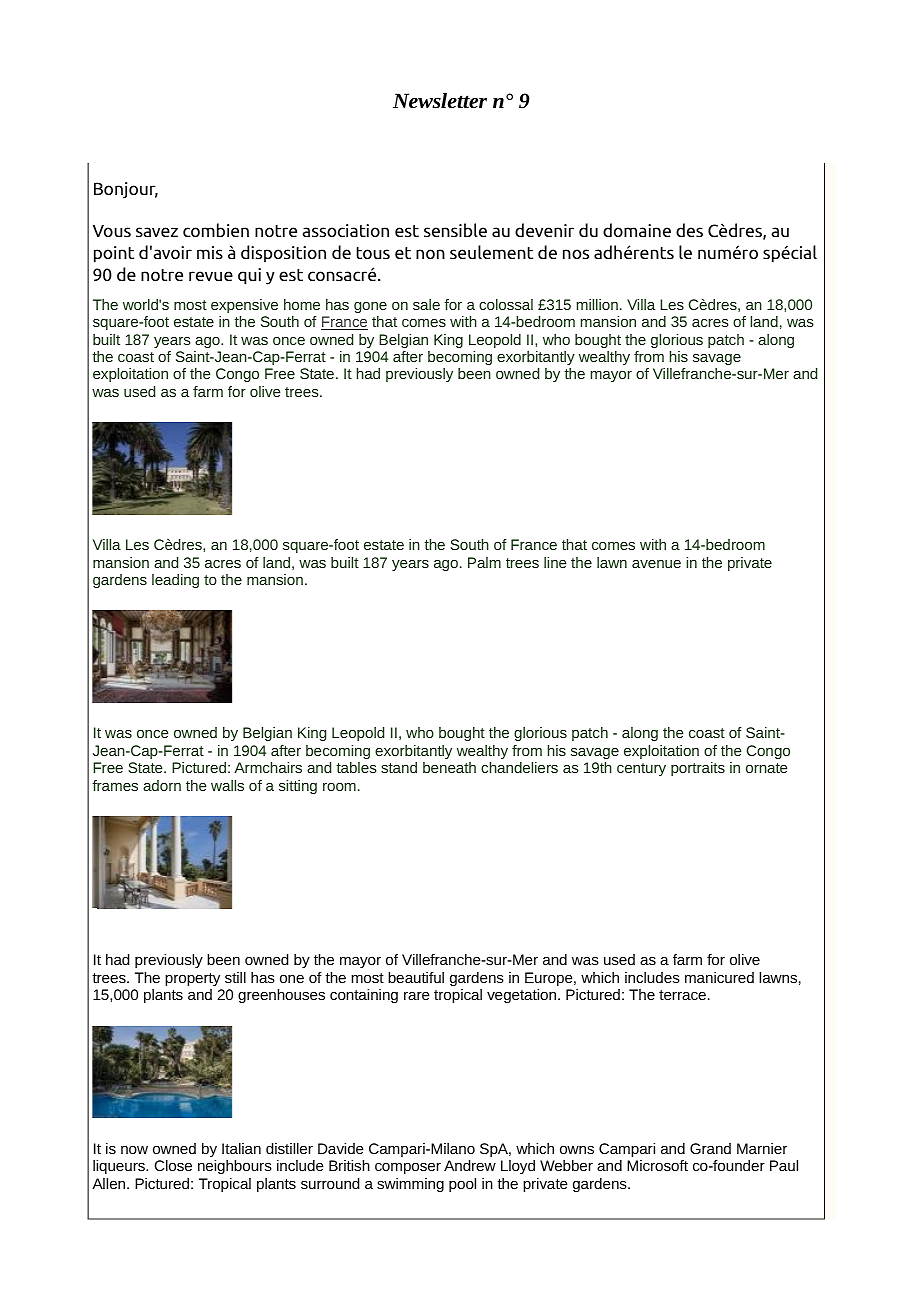  What do you see at coordinates (426, 304) in the screenshot?
I see `sale` at bounding box center [426, 304].
